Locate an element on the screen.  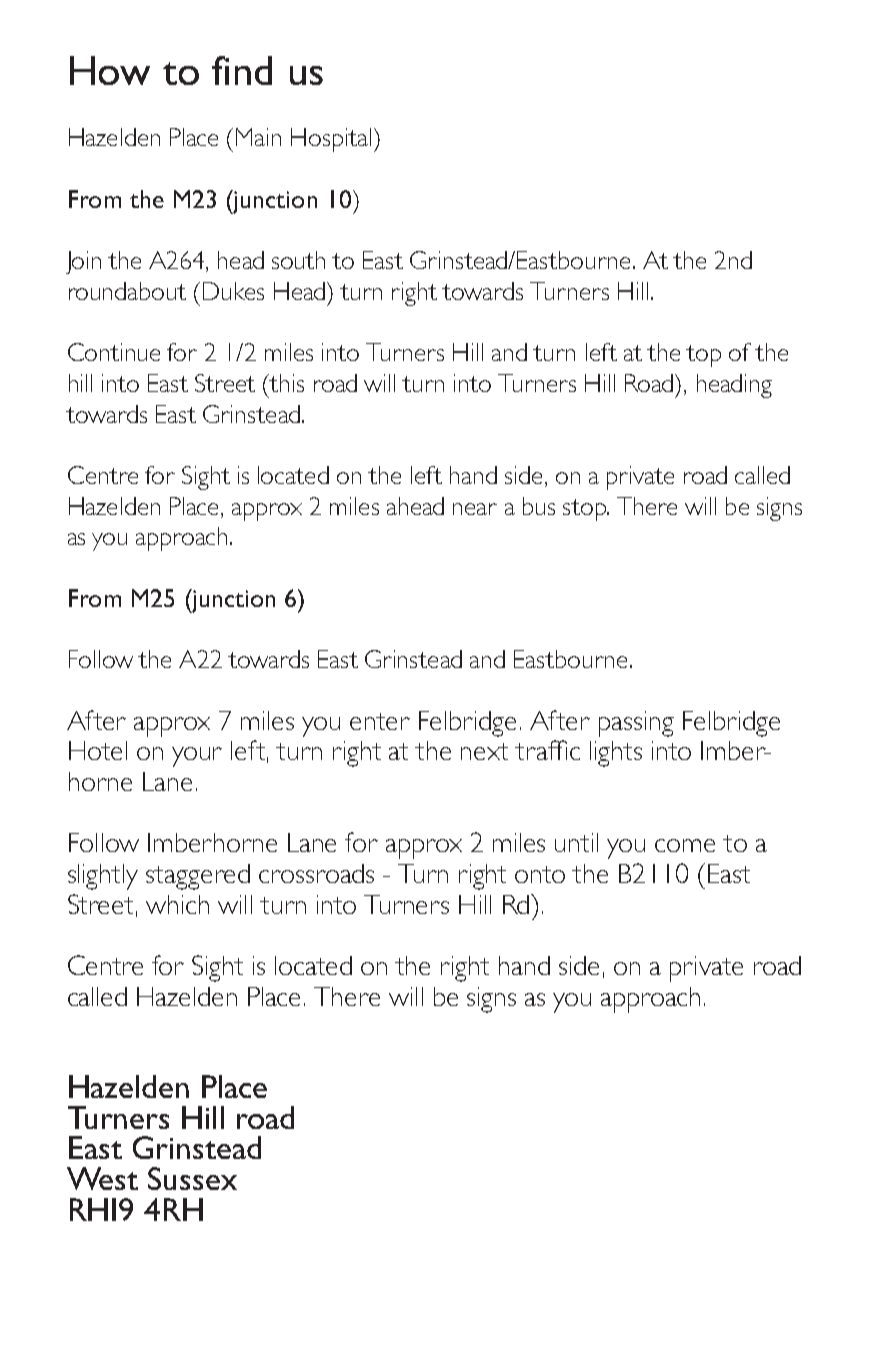
How is located at coordinates (110, 70).
